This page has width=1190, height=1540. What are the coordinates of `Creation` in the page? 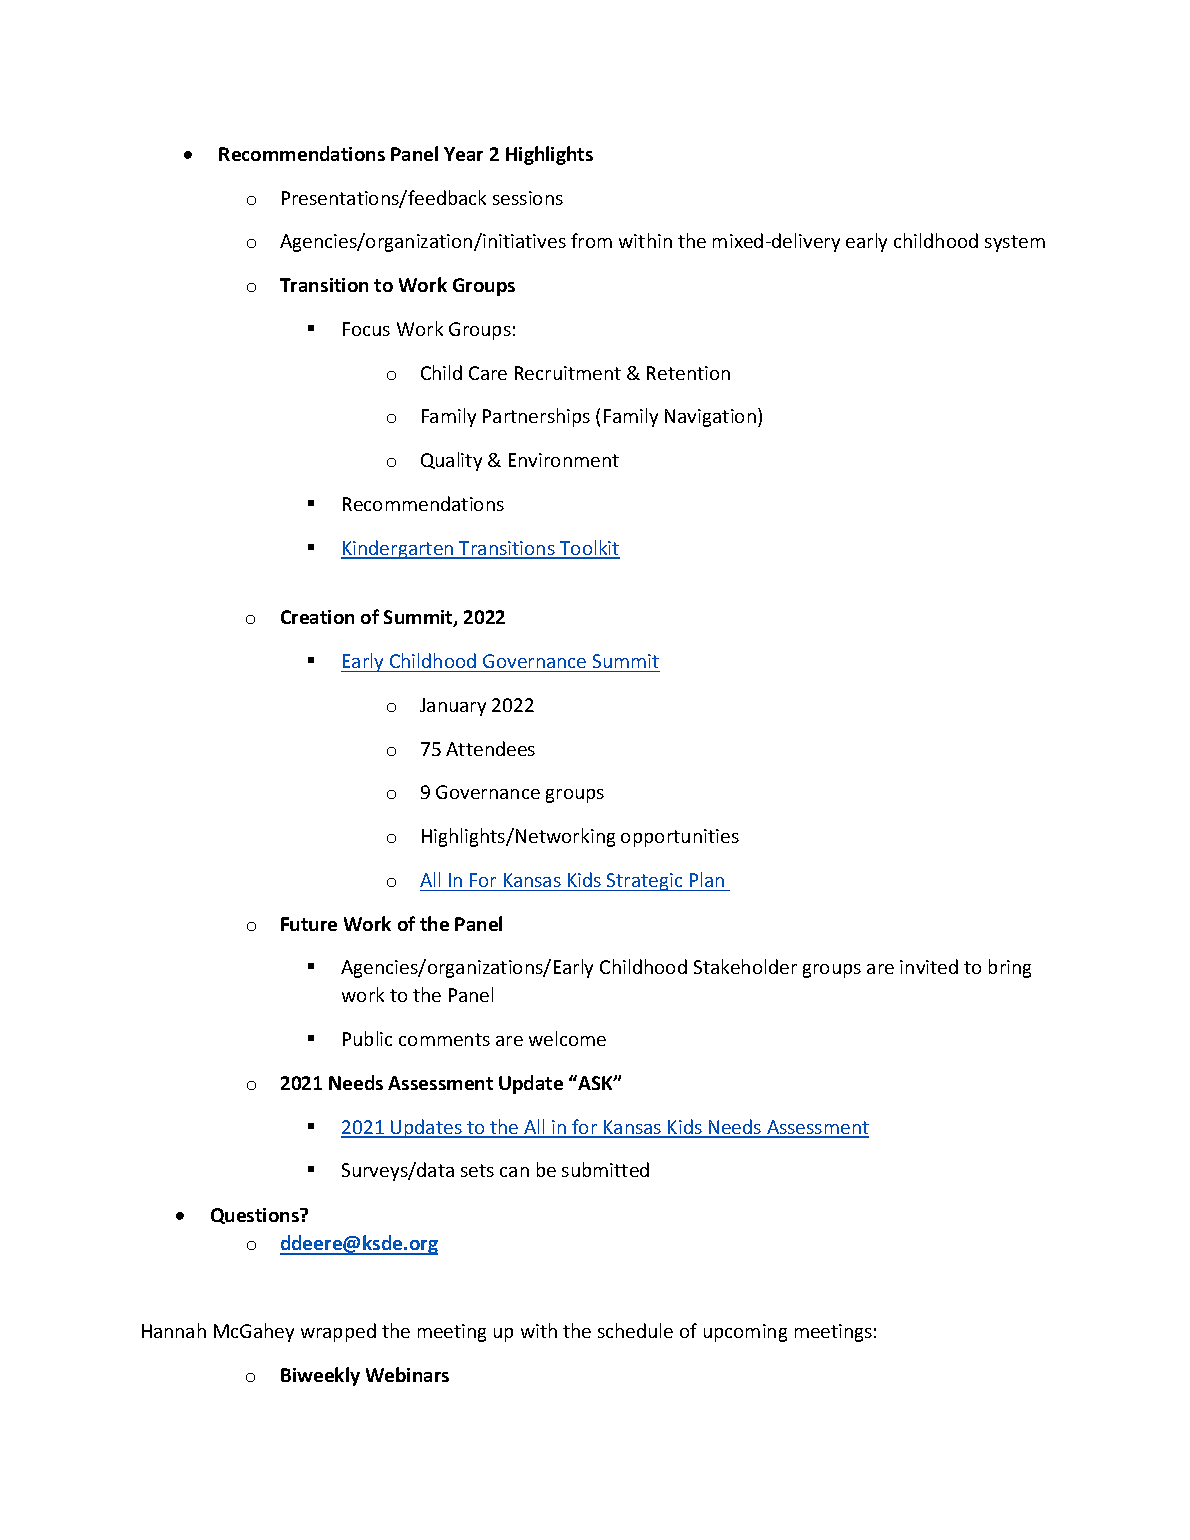 It's located at (317, 617).
